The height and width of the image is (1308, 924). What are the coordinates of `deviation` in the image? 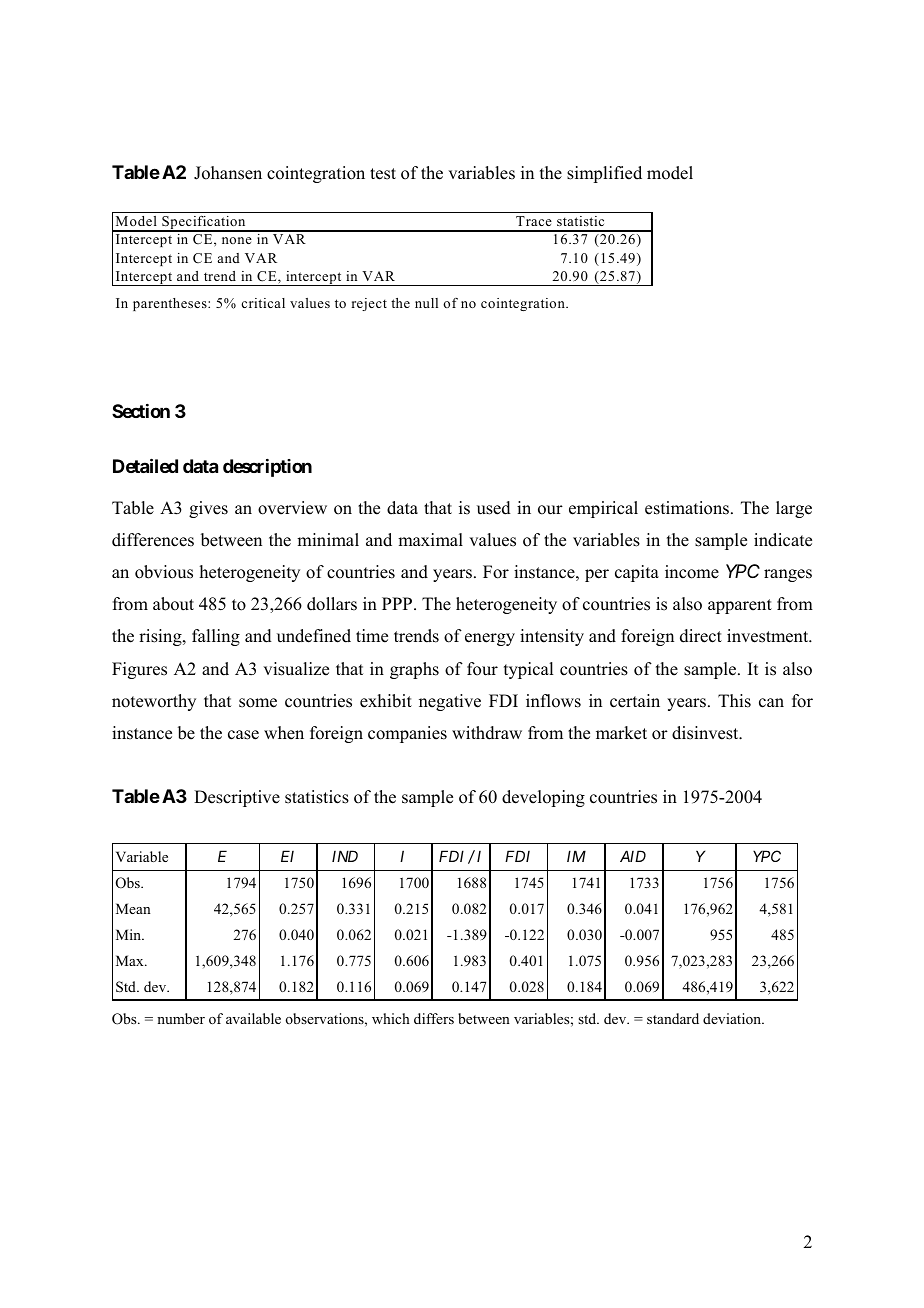 It's located at (733, 1018).
